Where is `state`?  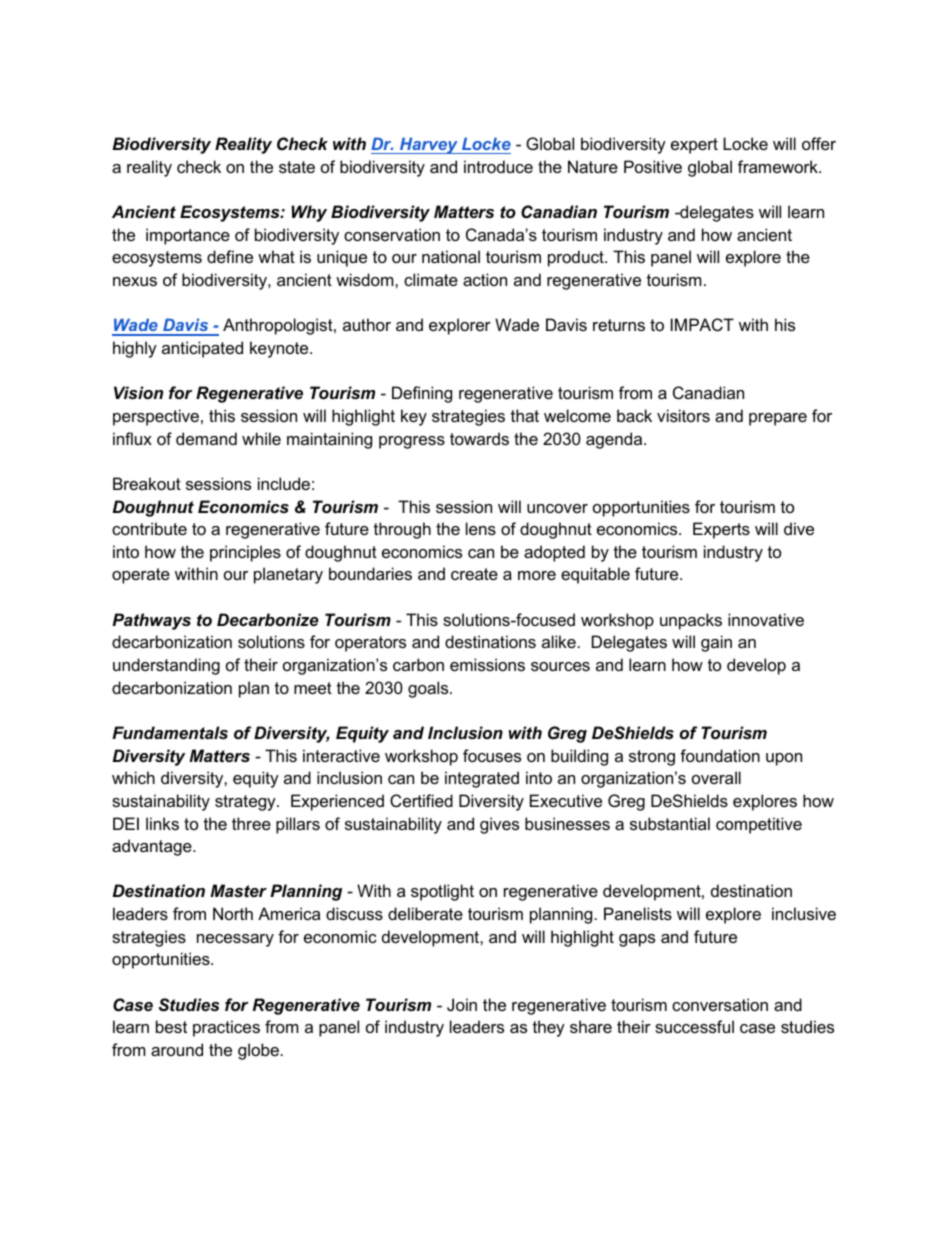
state is located at coordinates (297, 167).
